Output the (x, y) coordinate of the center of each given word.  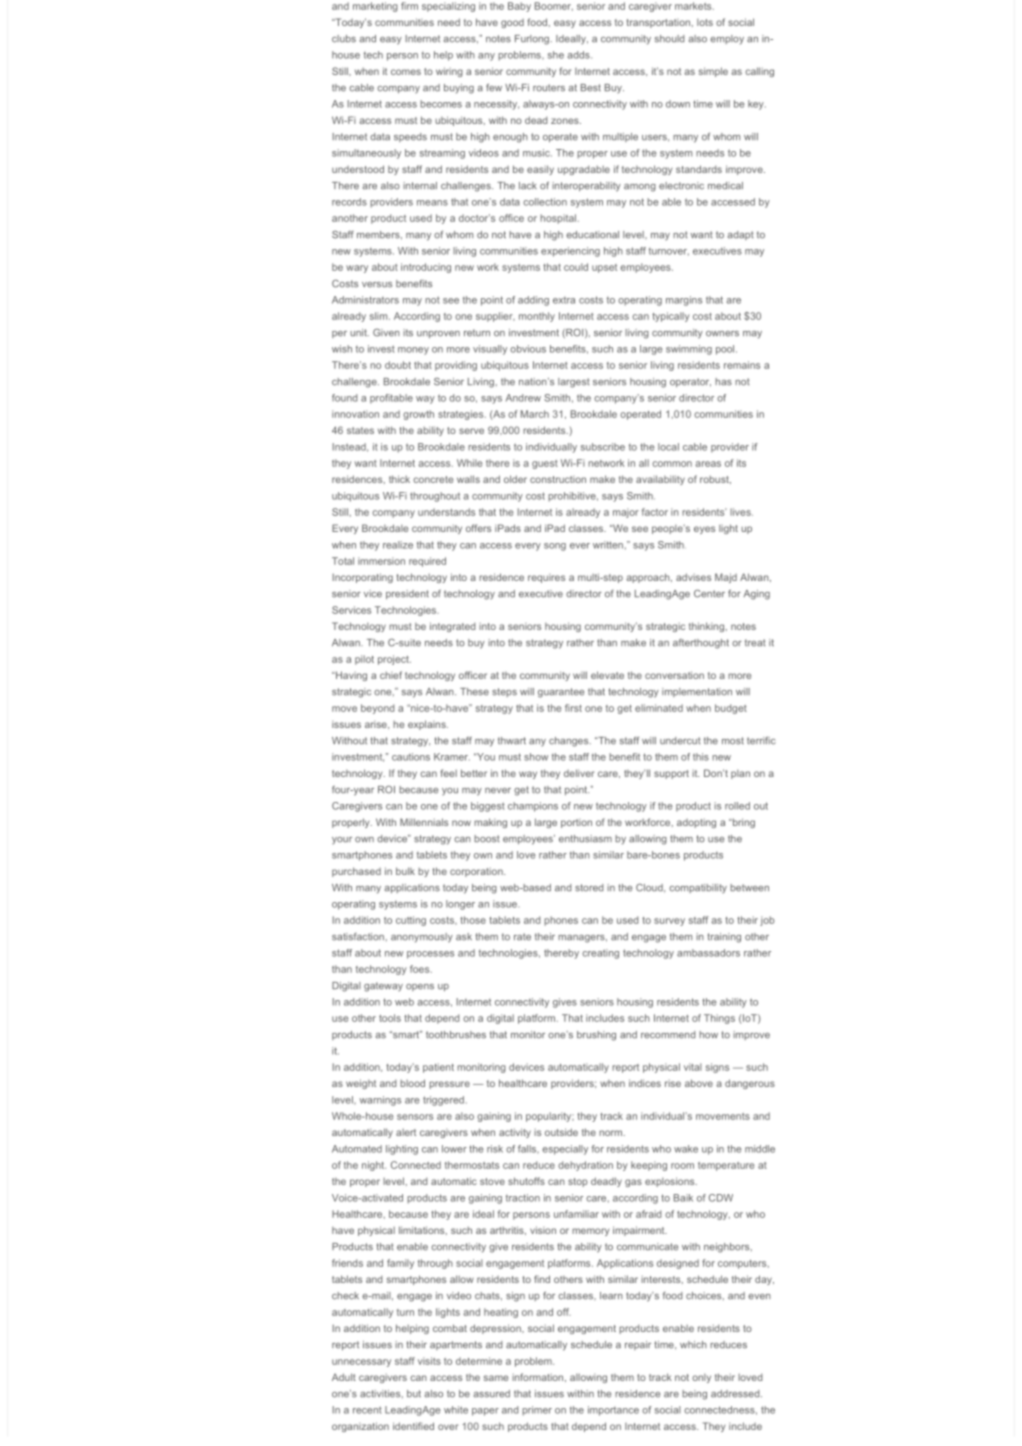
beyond (377, 709)
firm (409, 6)
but (414, 1394)
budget (731, 709)
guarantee (561, 693)
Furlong (532, 40)
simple (713, 72)
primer (537, 1411)
